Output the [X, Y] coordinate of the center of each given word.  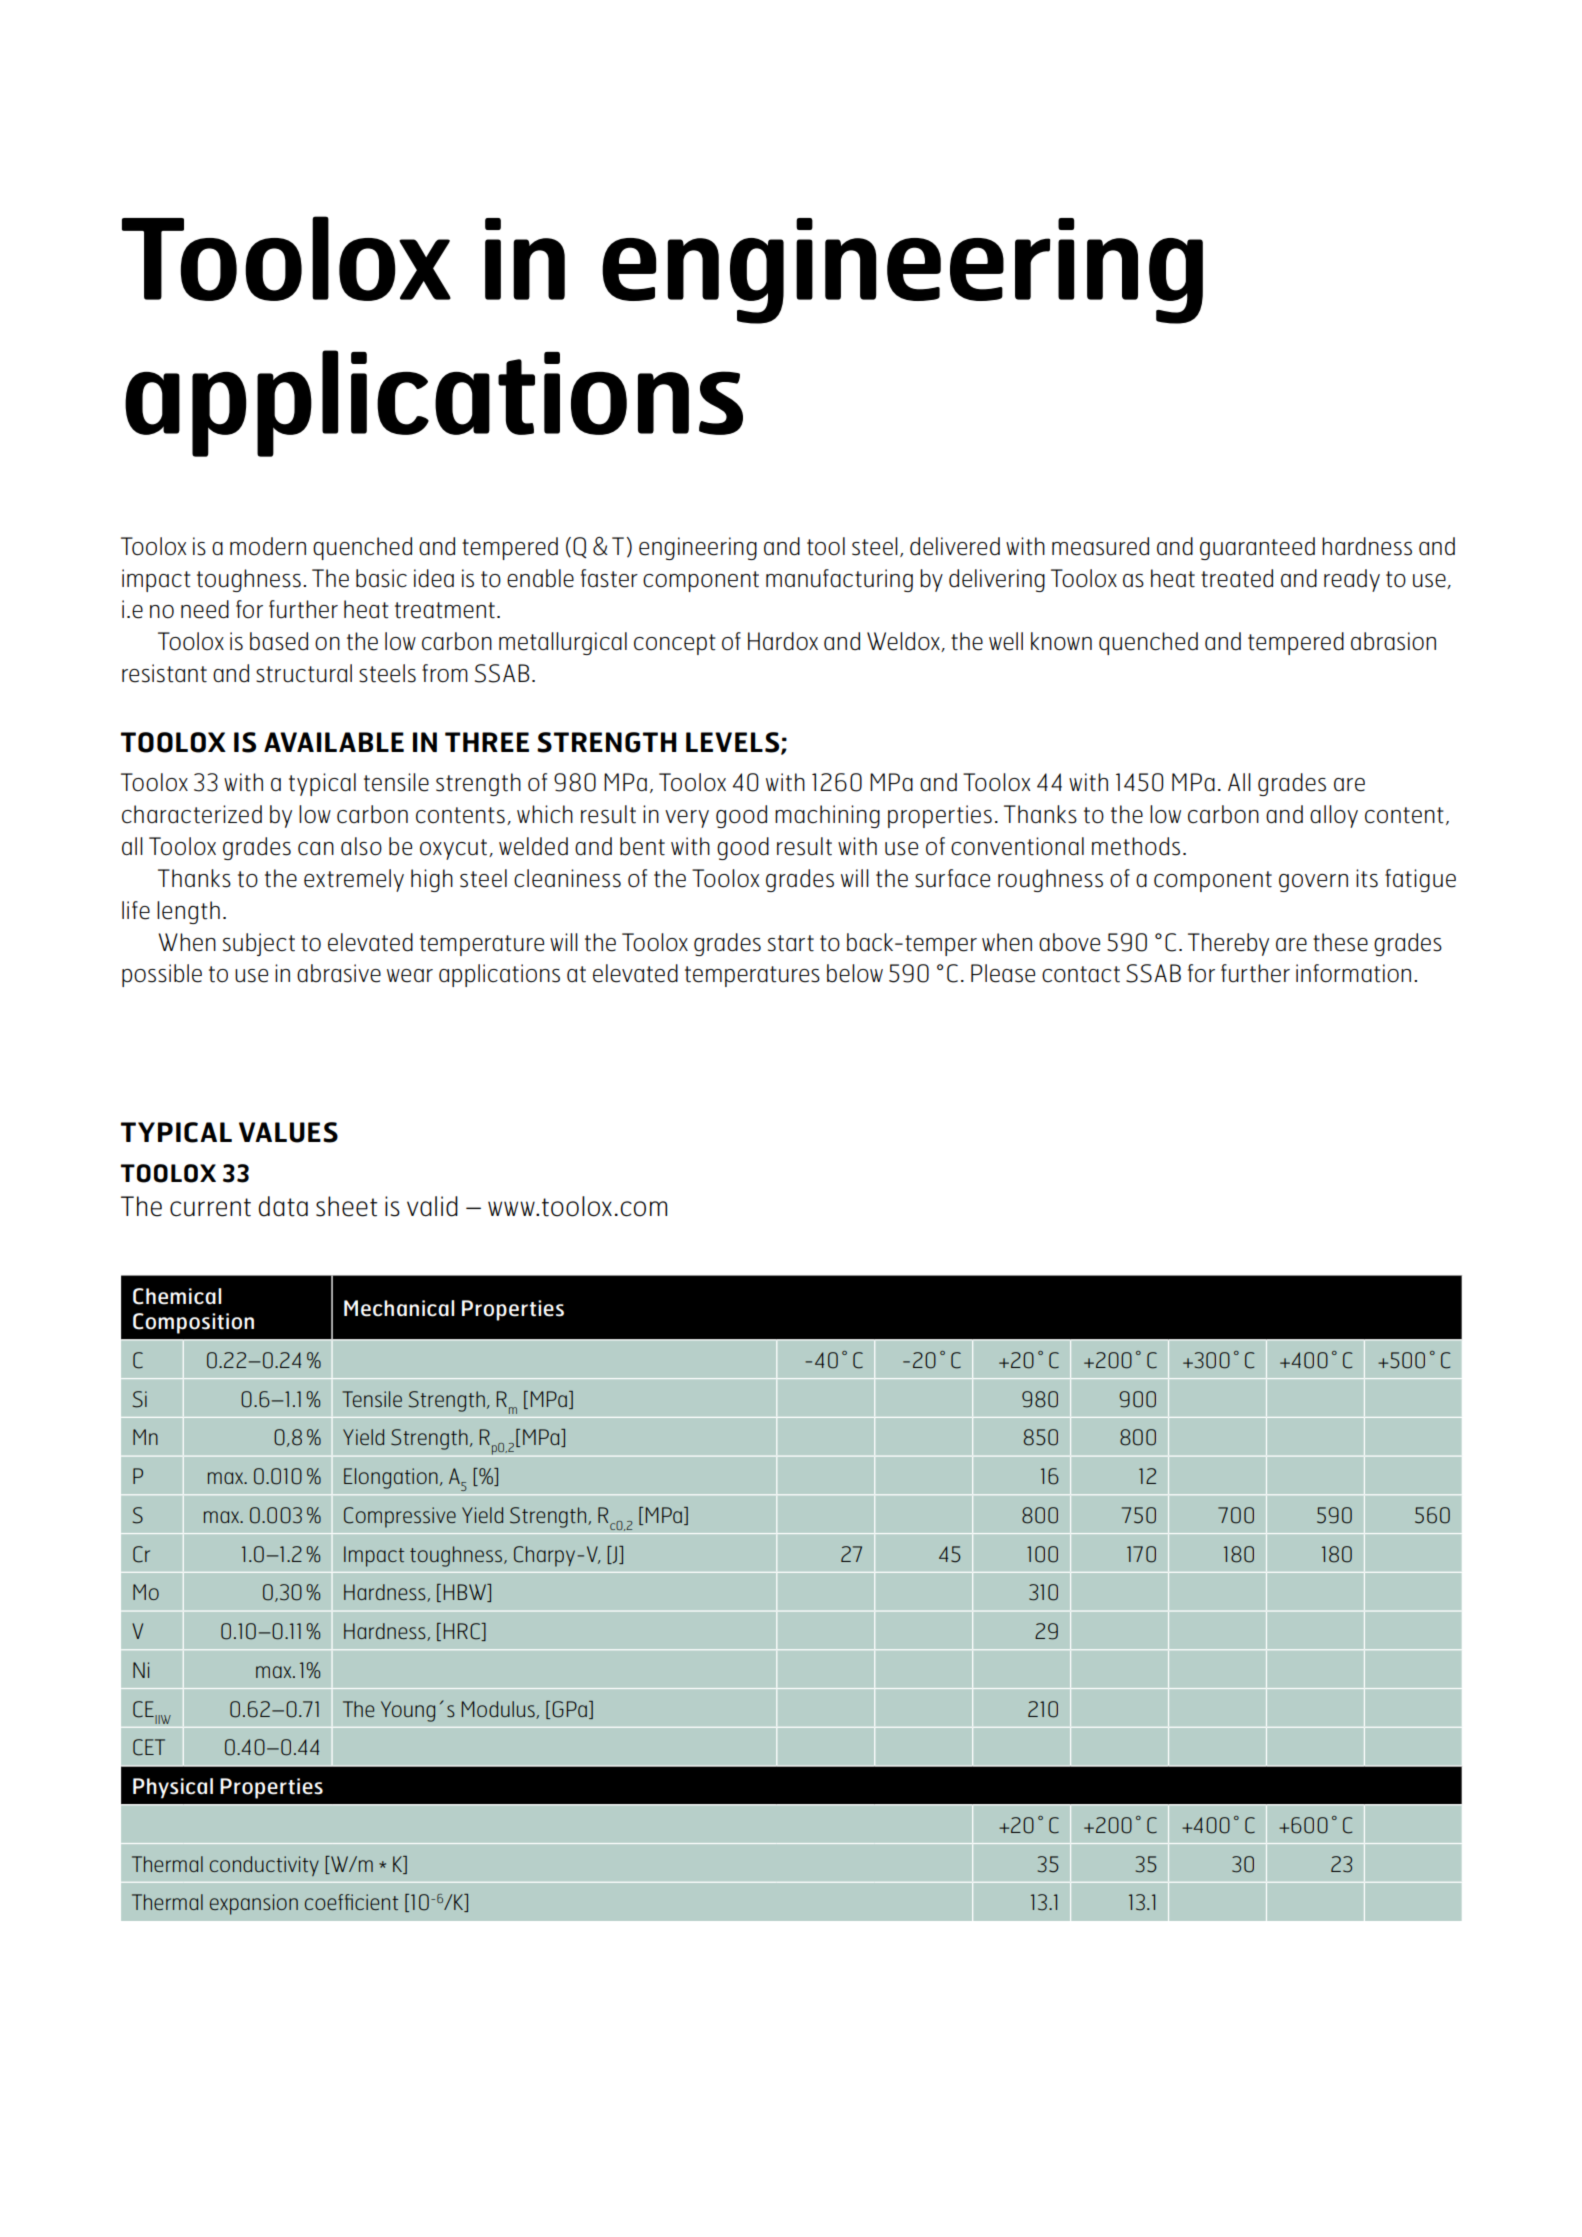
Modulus [499, 1710]
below [855, 973]
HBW [466, 1593]
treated [1237, 578]
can [316, 849]
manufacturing [839, 580]
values [288, 1132]
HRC [463, 1632]
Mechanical [399, 1308]
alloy [1334, 816]
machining [827, 816]
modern [268, 546]
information [1353, 973]
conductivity [264, 1866]
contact [1081, 974]
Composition [193, 1323]
